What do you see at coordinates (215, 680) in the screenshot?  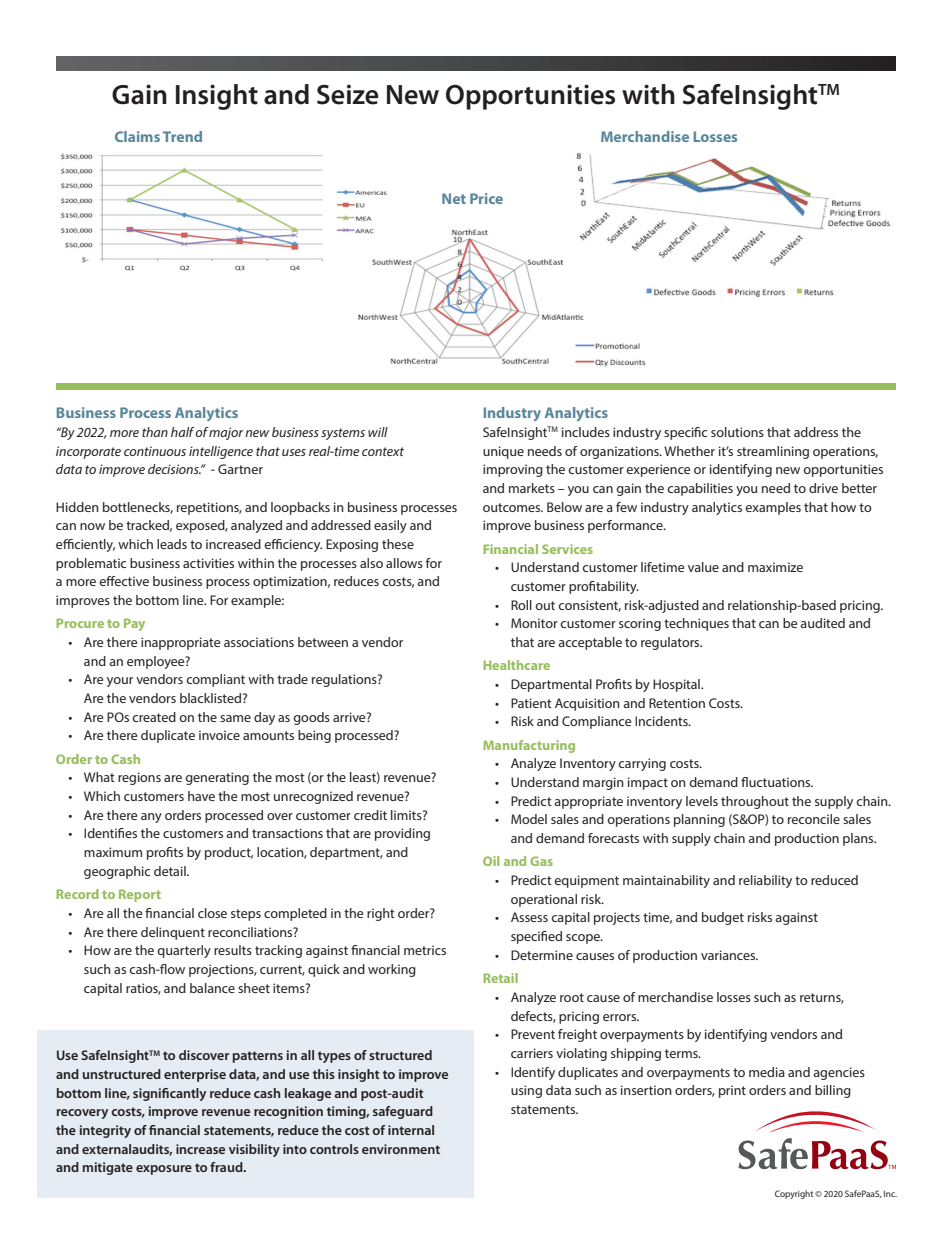 I see `compliant` at bounding box center [215, 680].
